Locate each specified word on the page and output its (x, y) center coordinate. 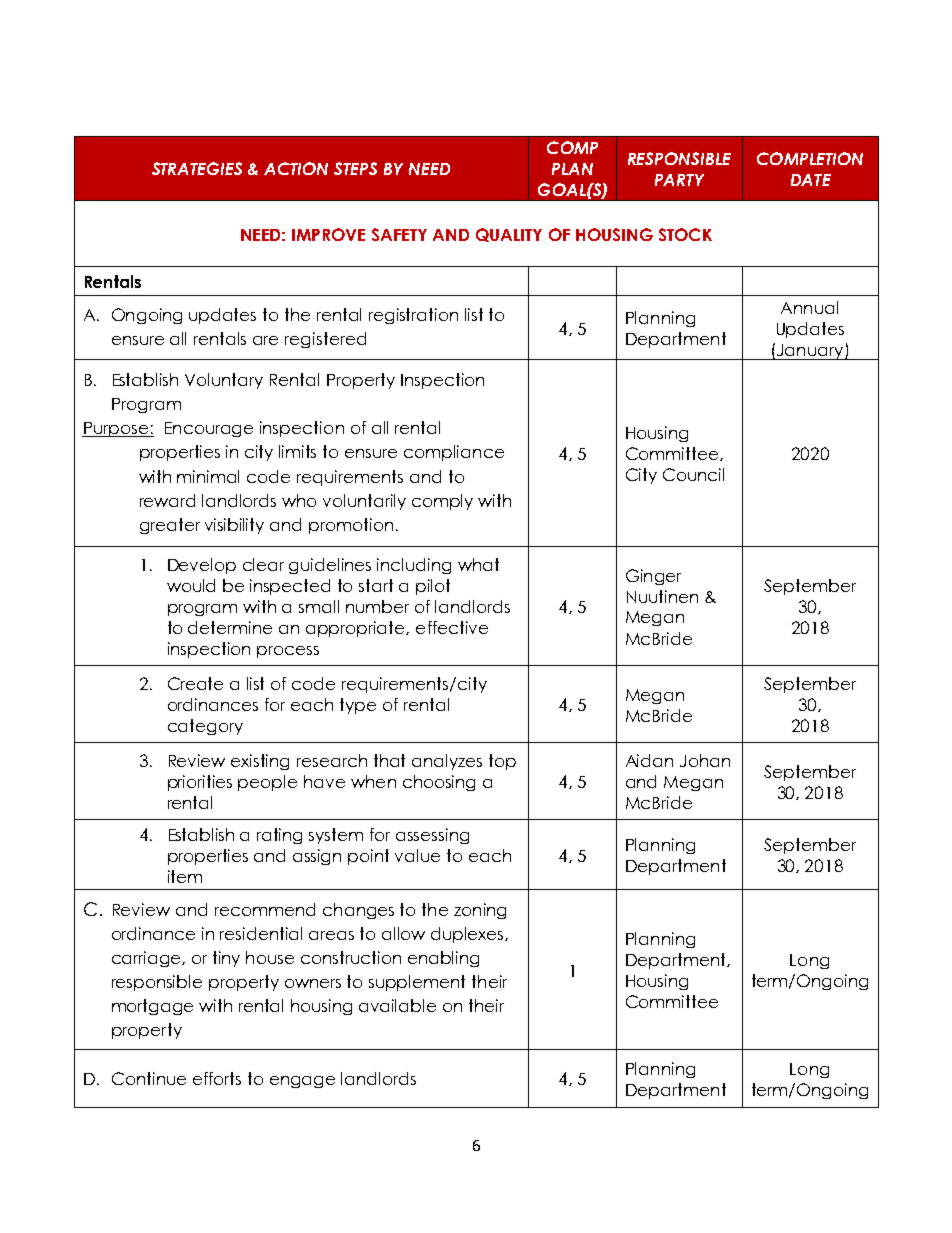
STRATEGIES (197, 168)
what (478, 564)
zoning (480, 911)
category (205, 727)
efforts (217, 1078)
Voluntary (224, 381)
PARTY (679, 180)
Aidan (649, 760)
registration (413, 316)
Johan (705, 760)
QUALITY (509, 235)
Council (693, 474)
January (810, 352)
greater (170, 526)
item (185, 876)
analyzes (447, 762)
